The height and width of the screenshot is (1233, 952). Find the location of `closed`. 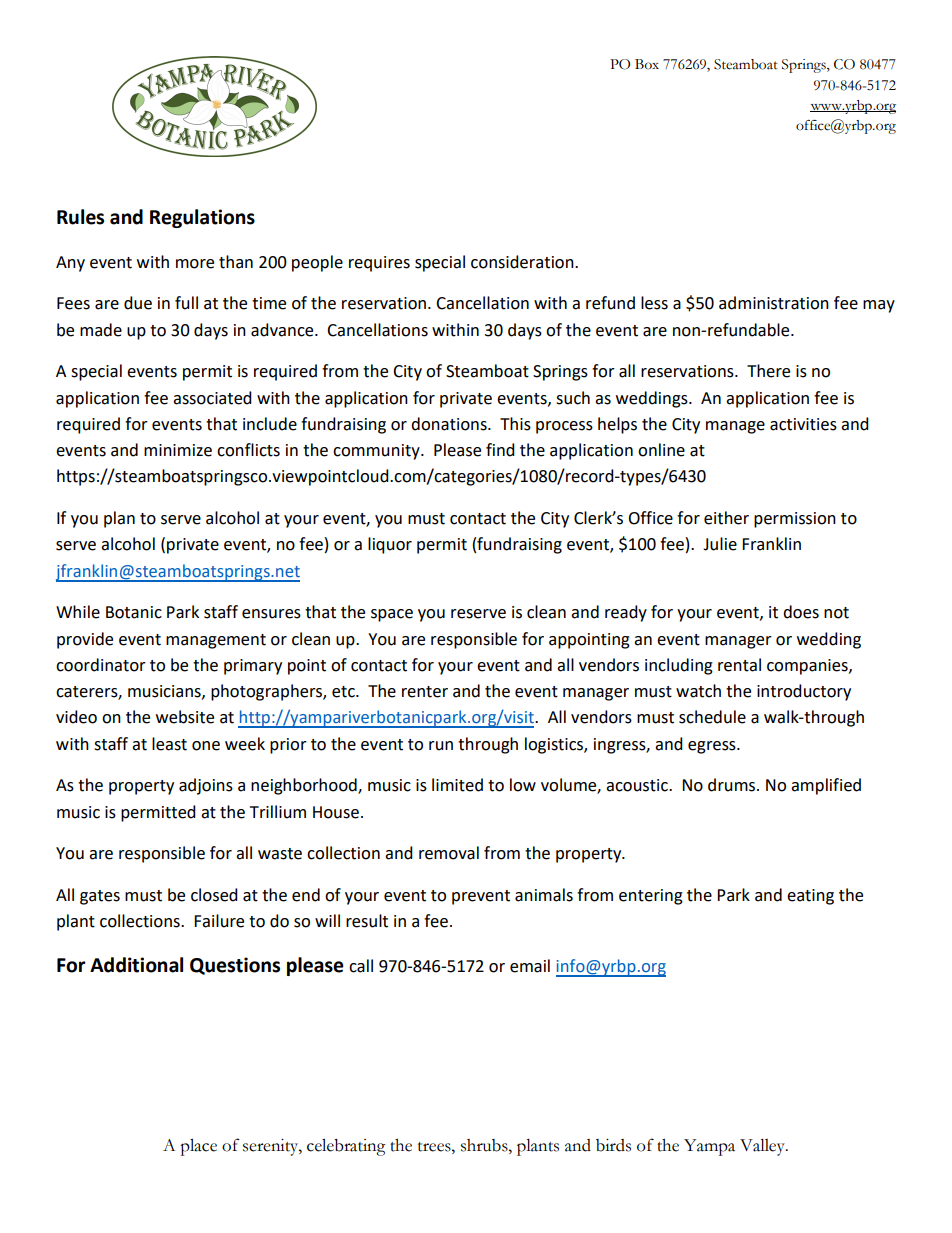

closed is located at coordinates (214, 895).
